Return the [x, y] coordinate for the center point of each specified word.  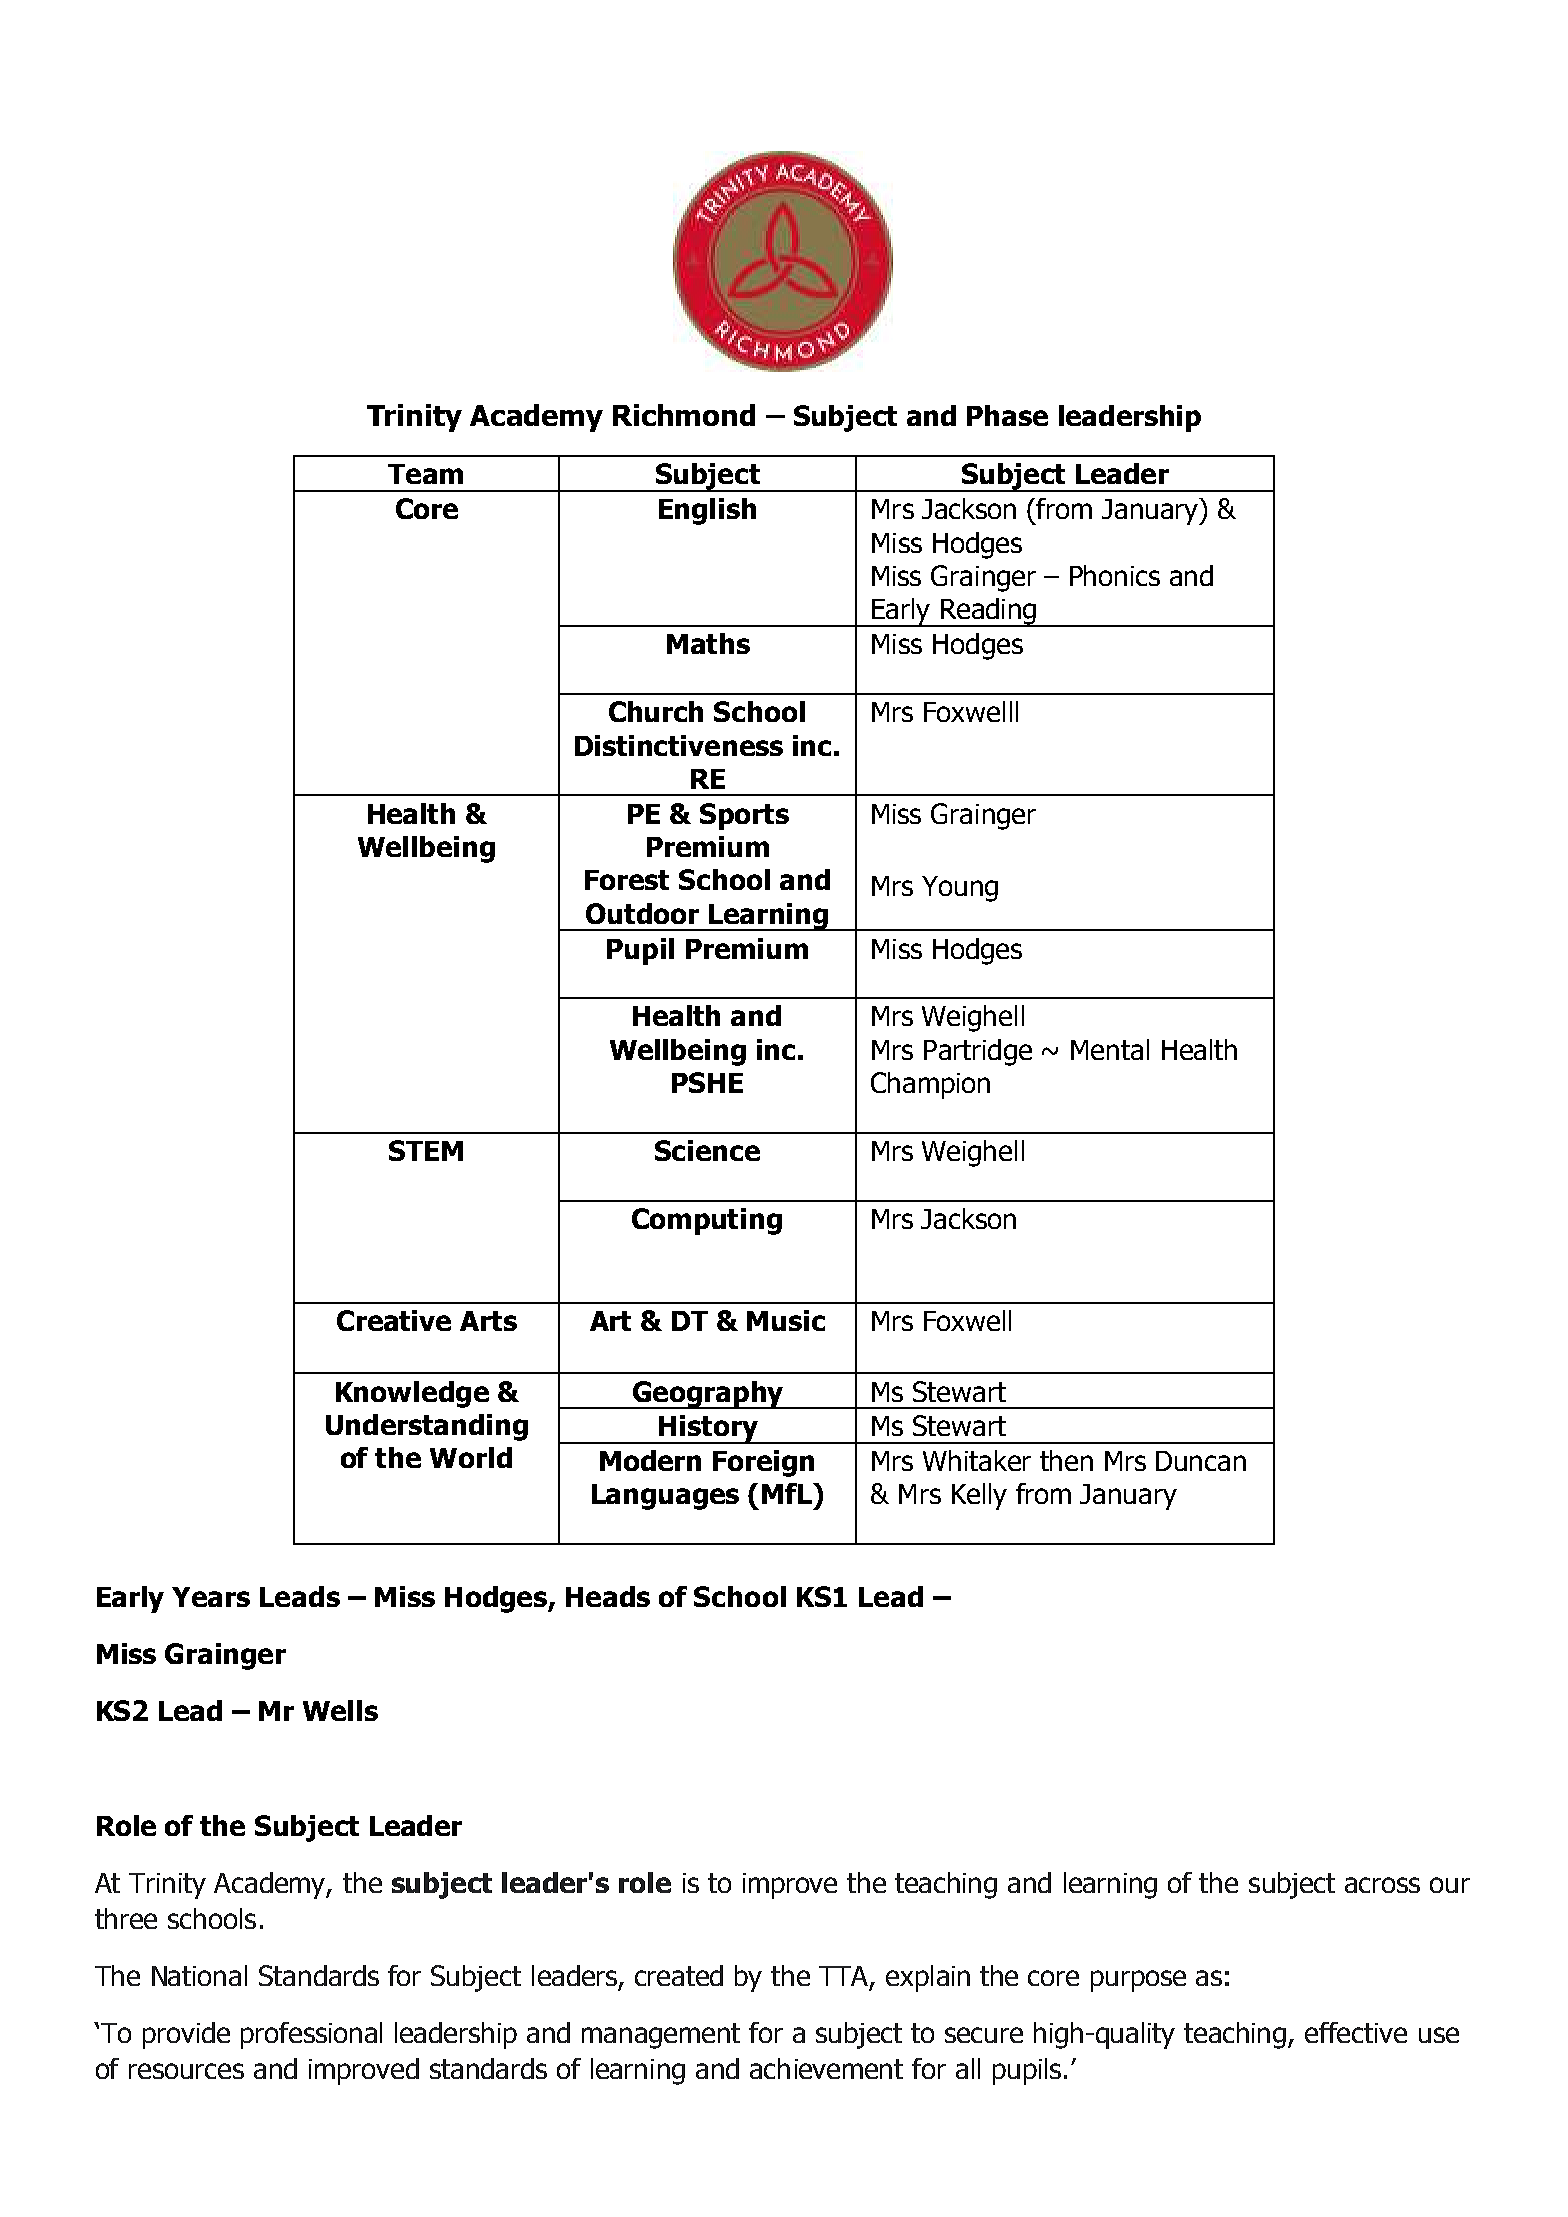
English [707, 511]
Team [425, 474]
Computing [707, 1221]
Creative [394, 1320]
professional [311, 2035]
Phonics [1115, 575]
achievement [826, 2068]
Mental [1110, 1049]
